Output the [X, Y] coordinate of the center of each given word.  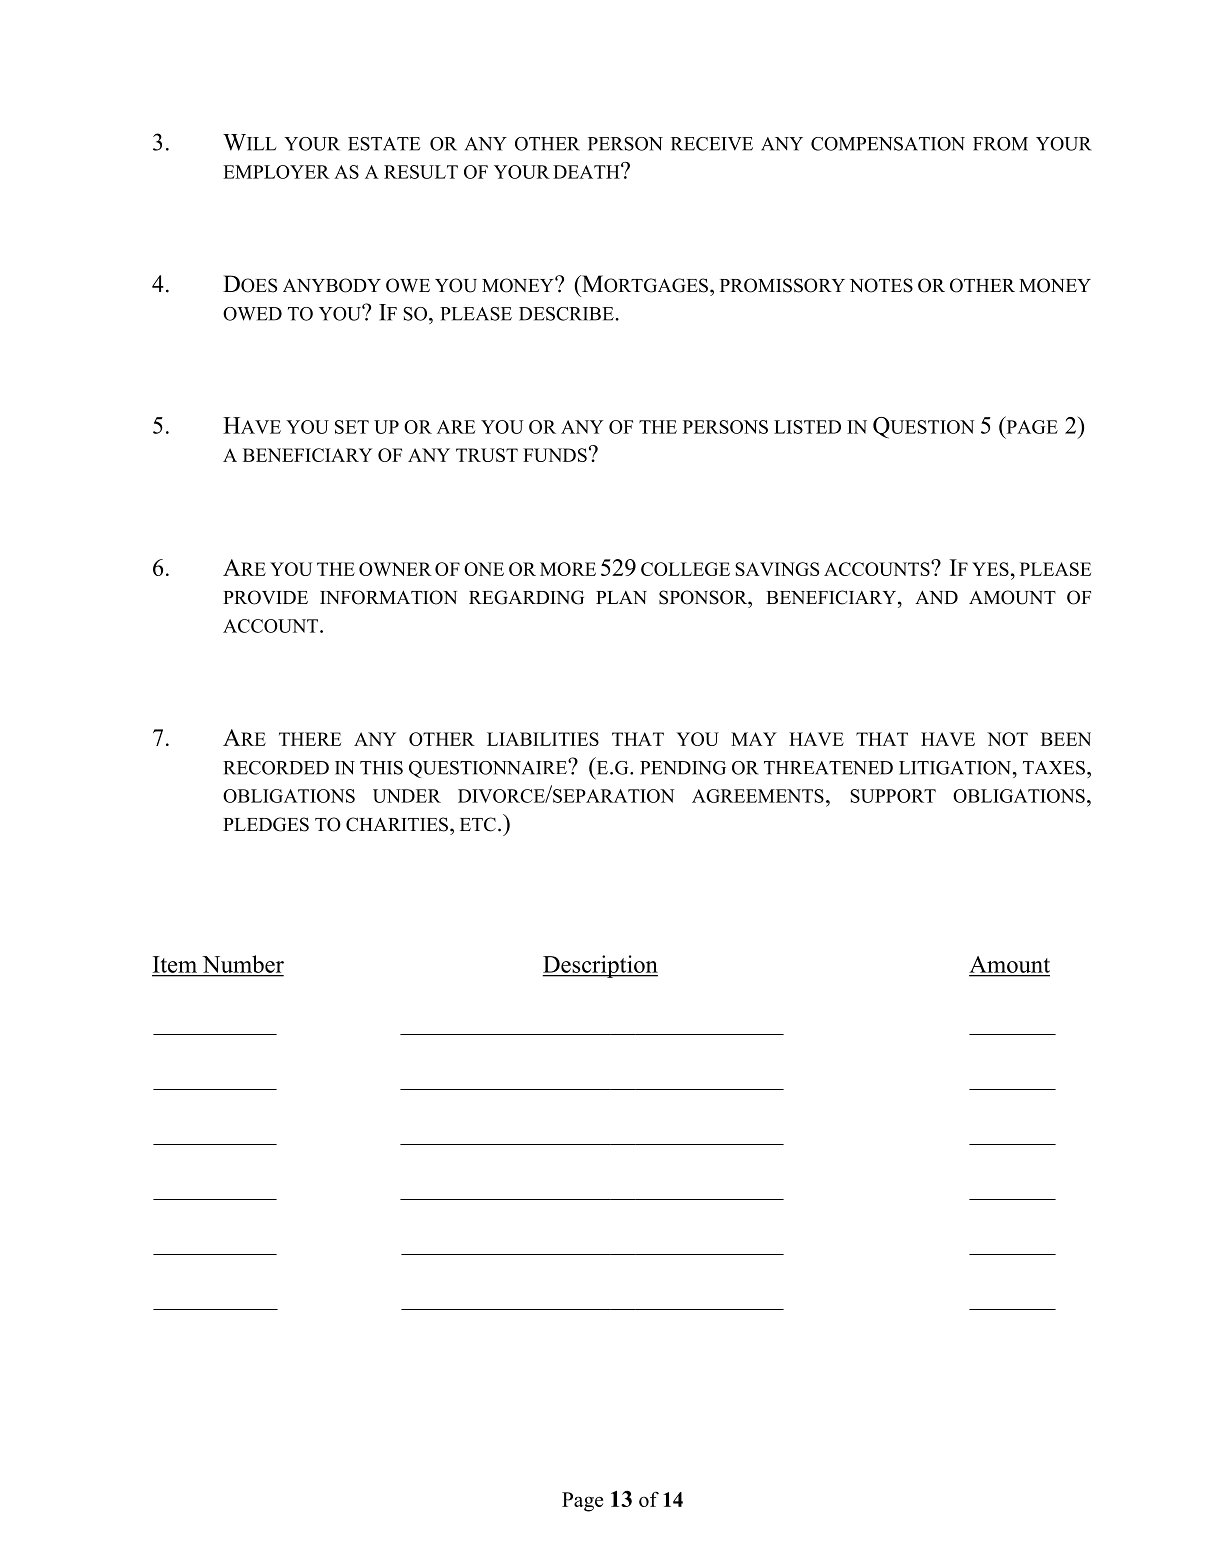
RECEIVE [712, 144]
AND [936, 597]
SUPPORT [893, 796]
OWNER [395, 569]
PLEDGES [266, 824]
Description [600, 966]
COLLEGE [685, 569]
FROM [1000, 144]
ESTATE [384, 144]
